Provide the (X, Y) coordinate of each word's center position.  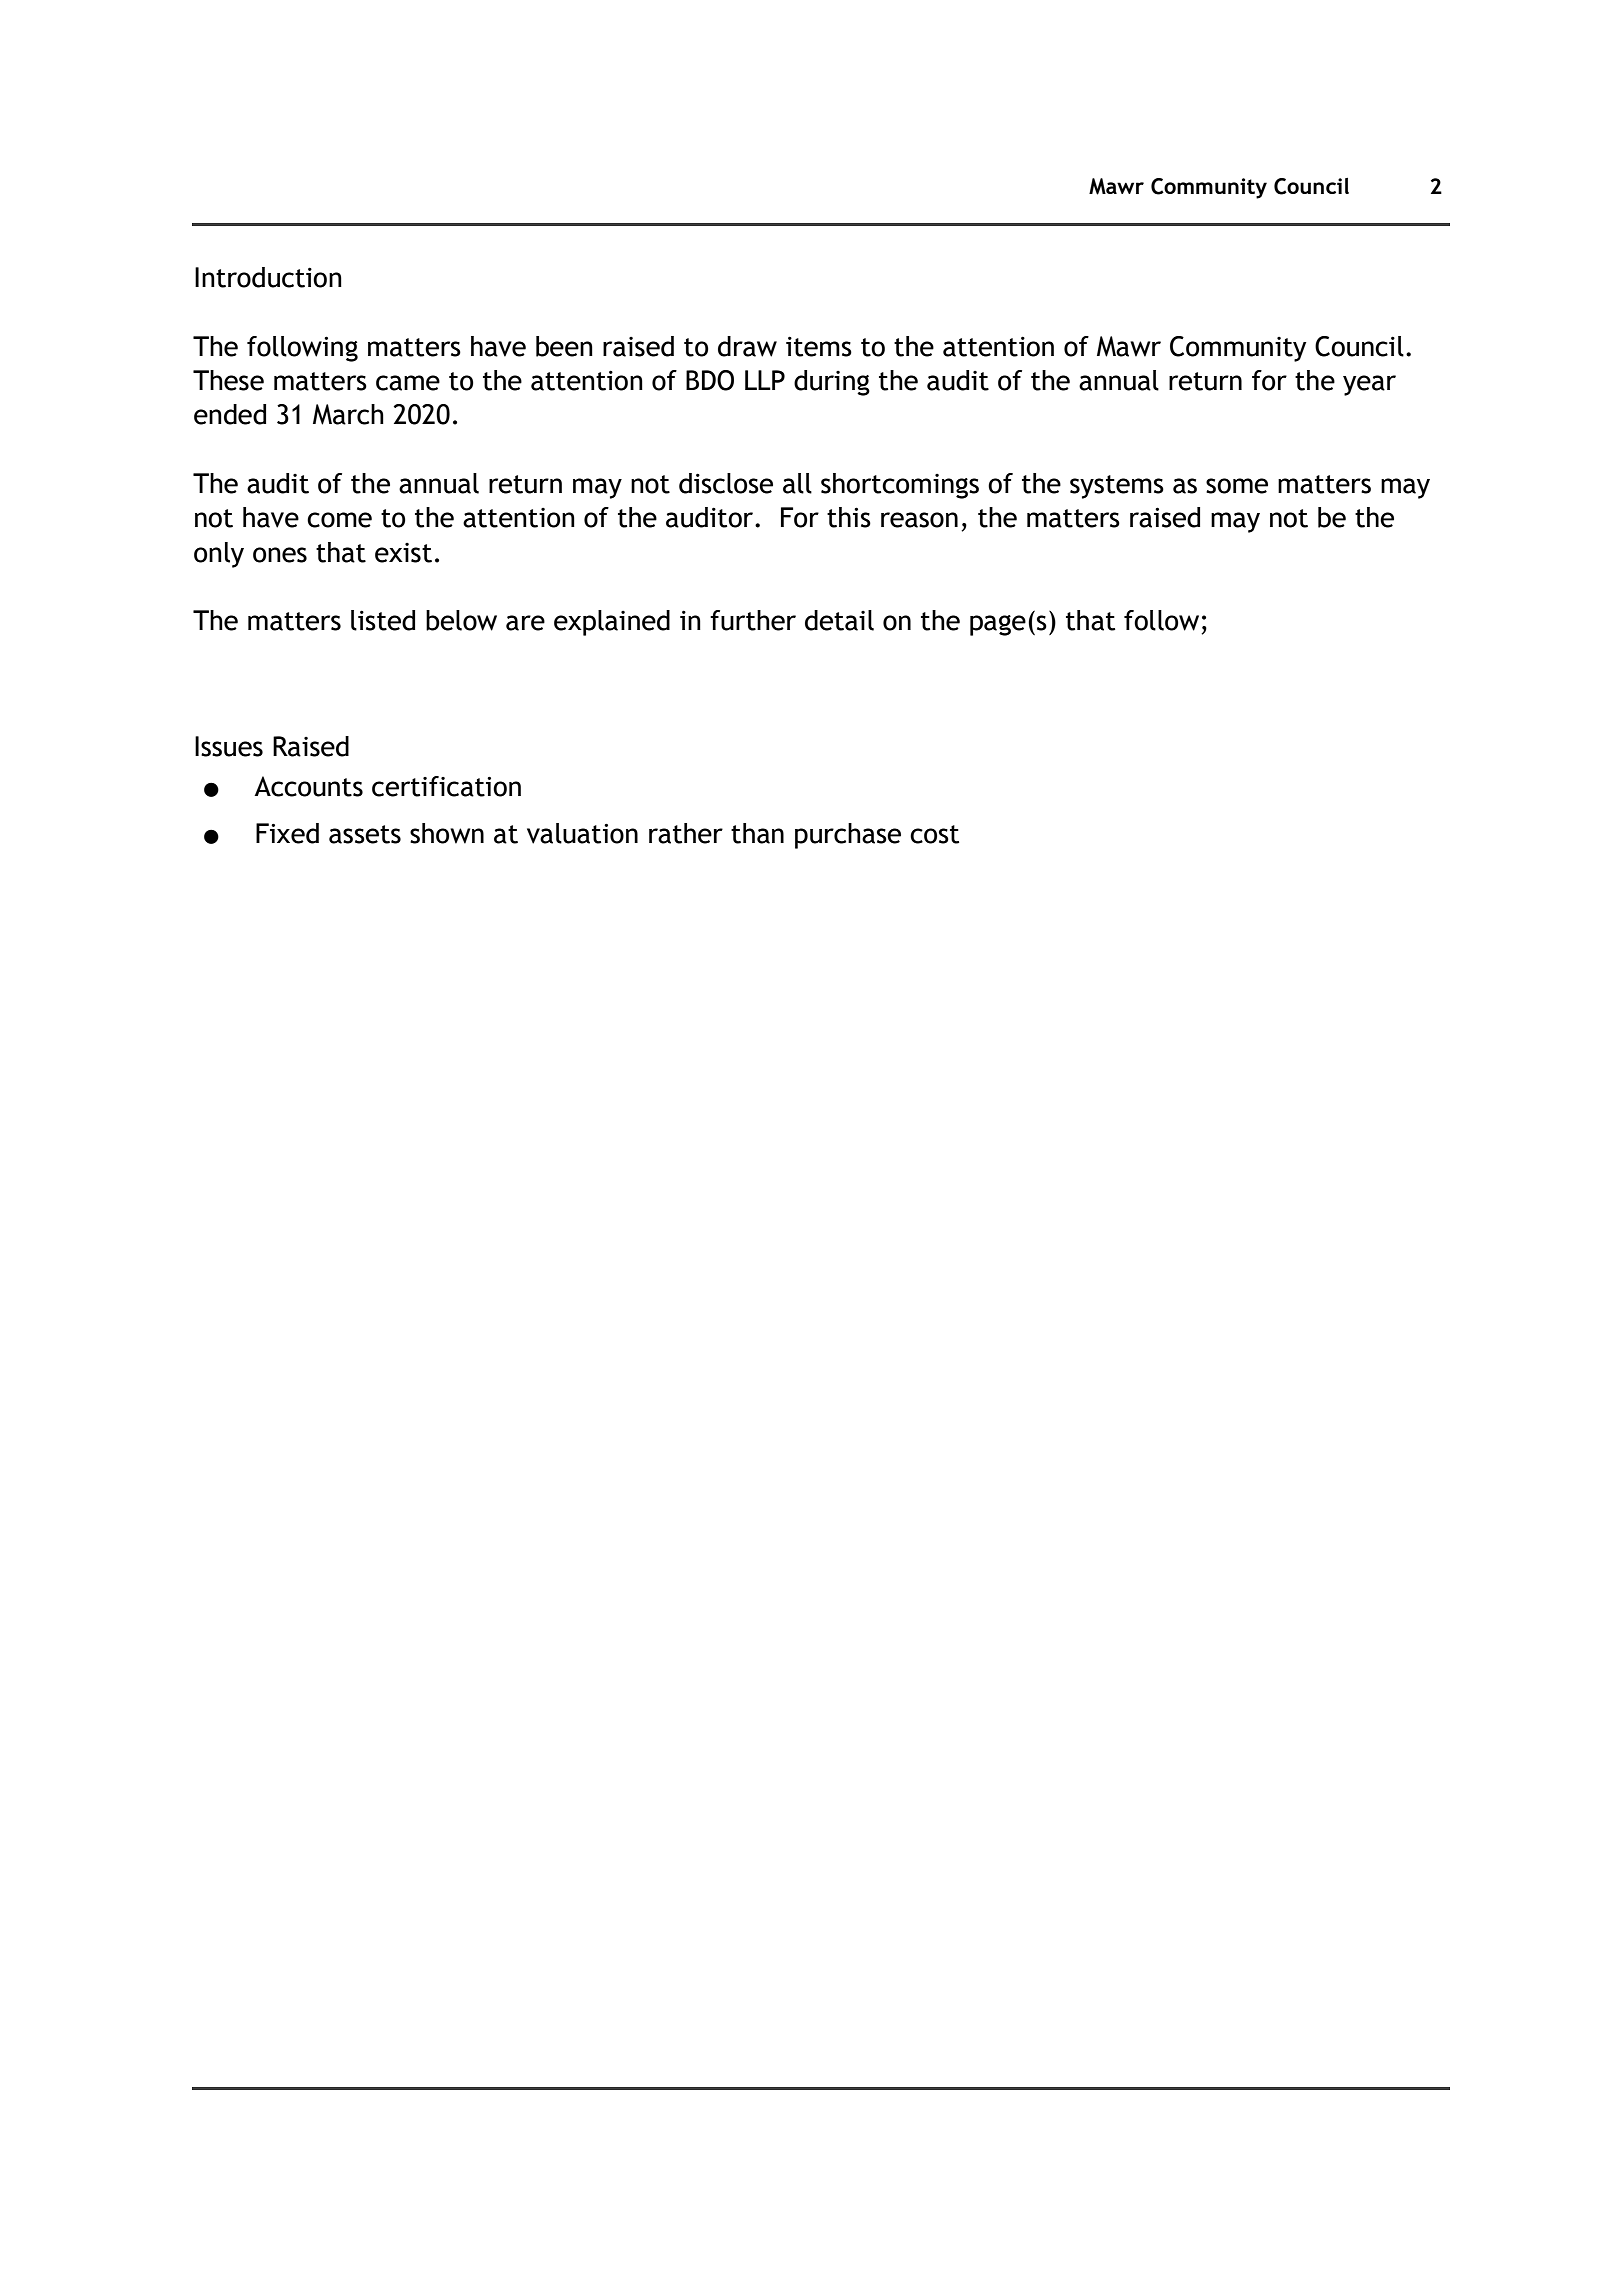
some (1237, 486)
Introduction (268, 277)
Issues (229, 746)
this (849, 517)
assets (365, 834)
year (1369, 385)
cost (934, 834)
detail (839, 620)
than (757, 833)
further (753, 620)
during (832, 383)
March (348, 414)
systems (1117, 487)
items (819, 346)
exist (403, 553)
